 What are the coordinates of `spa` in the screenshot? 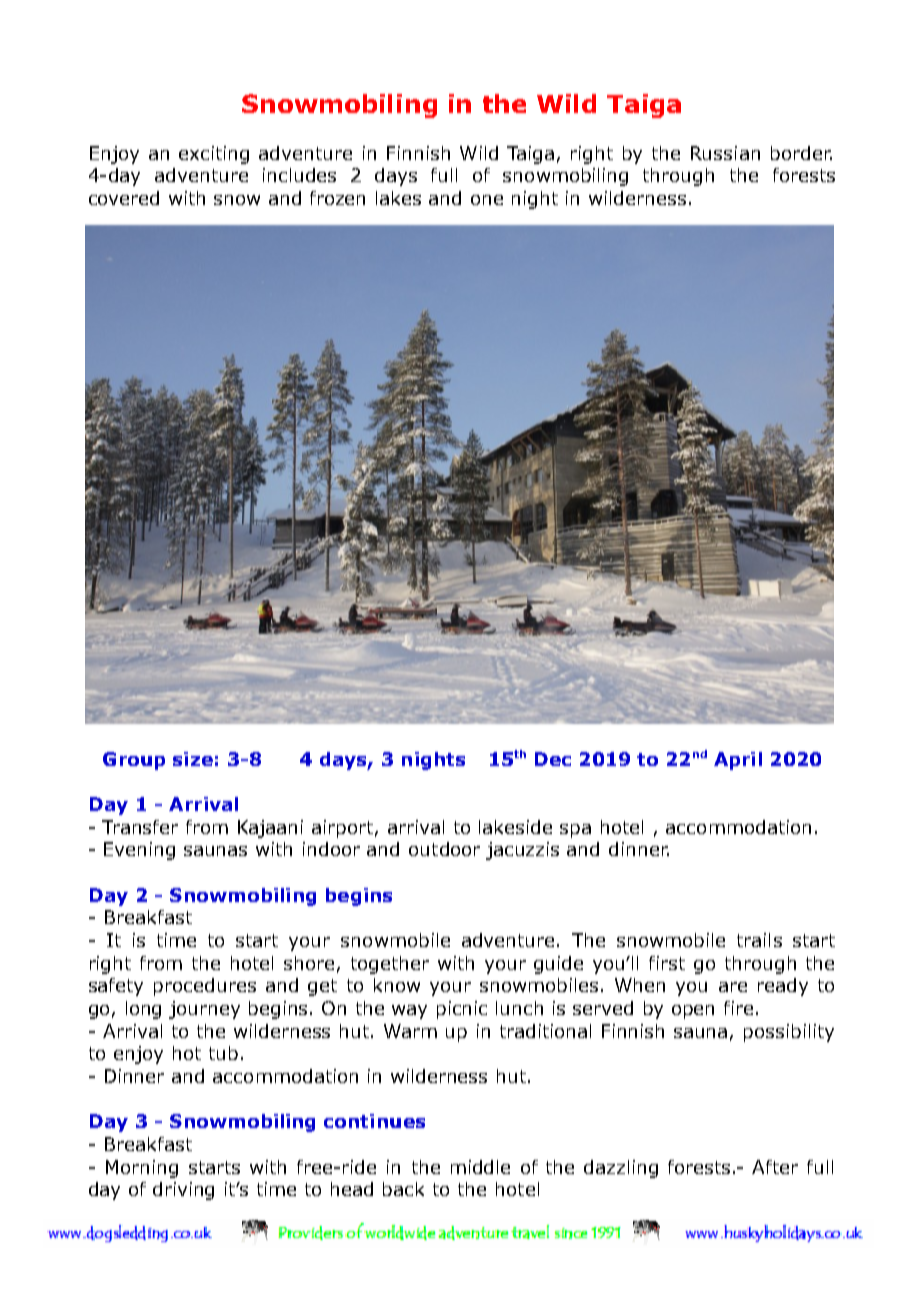 It's located at (575, 831).
